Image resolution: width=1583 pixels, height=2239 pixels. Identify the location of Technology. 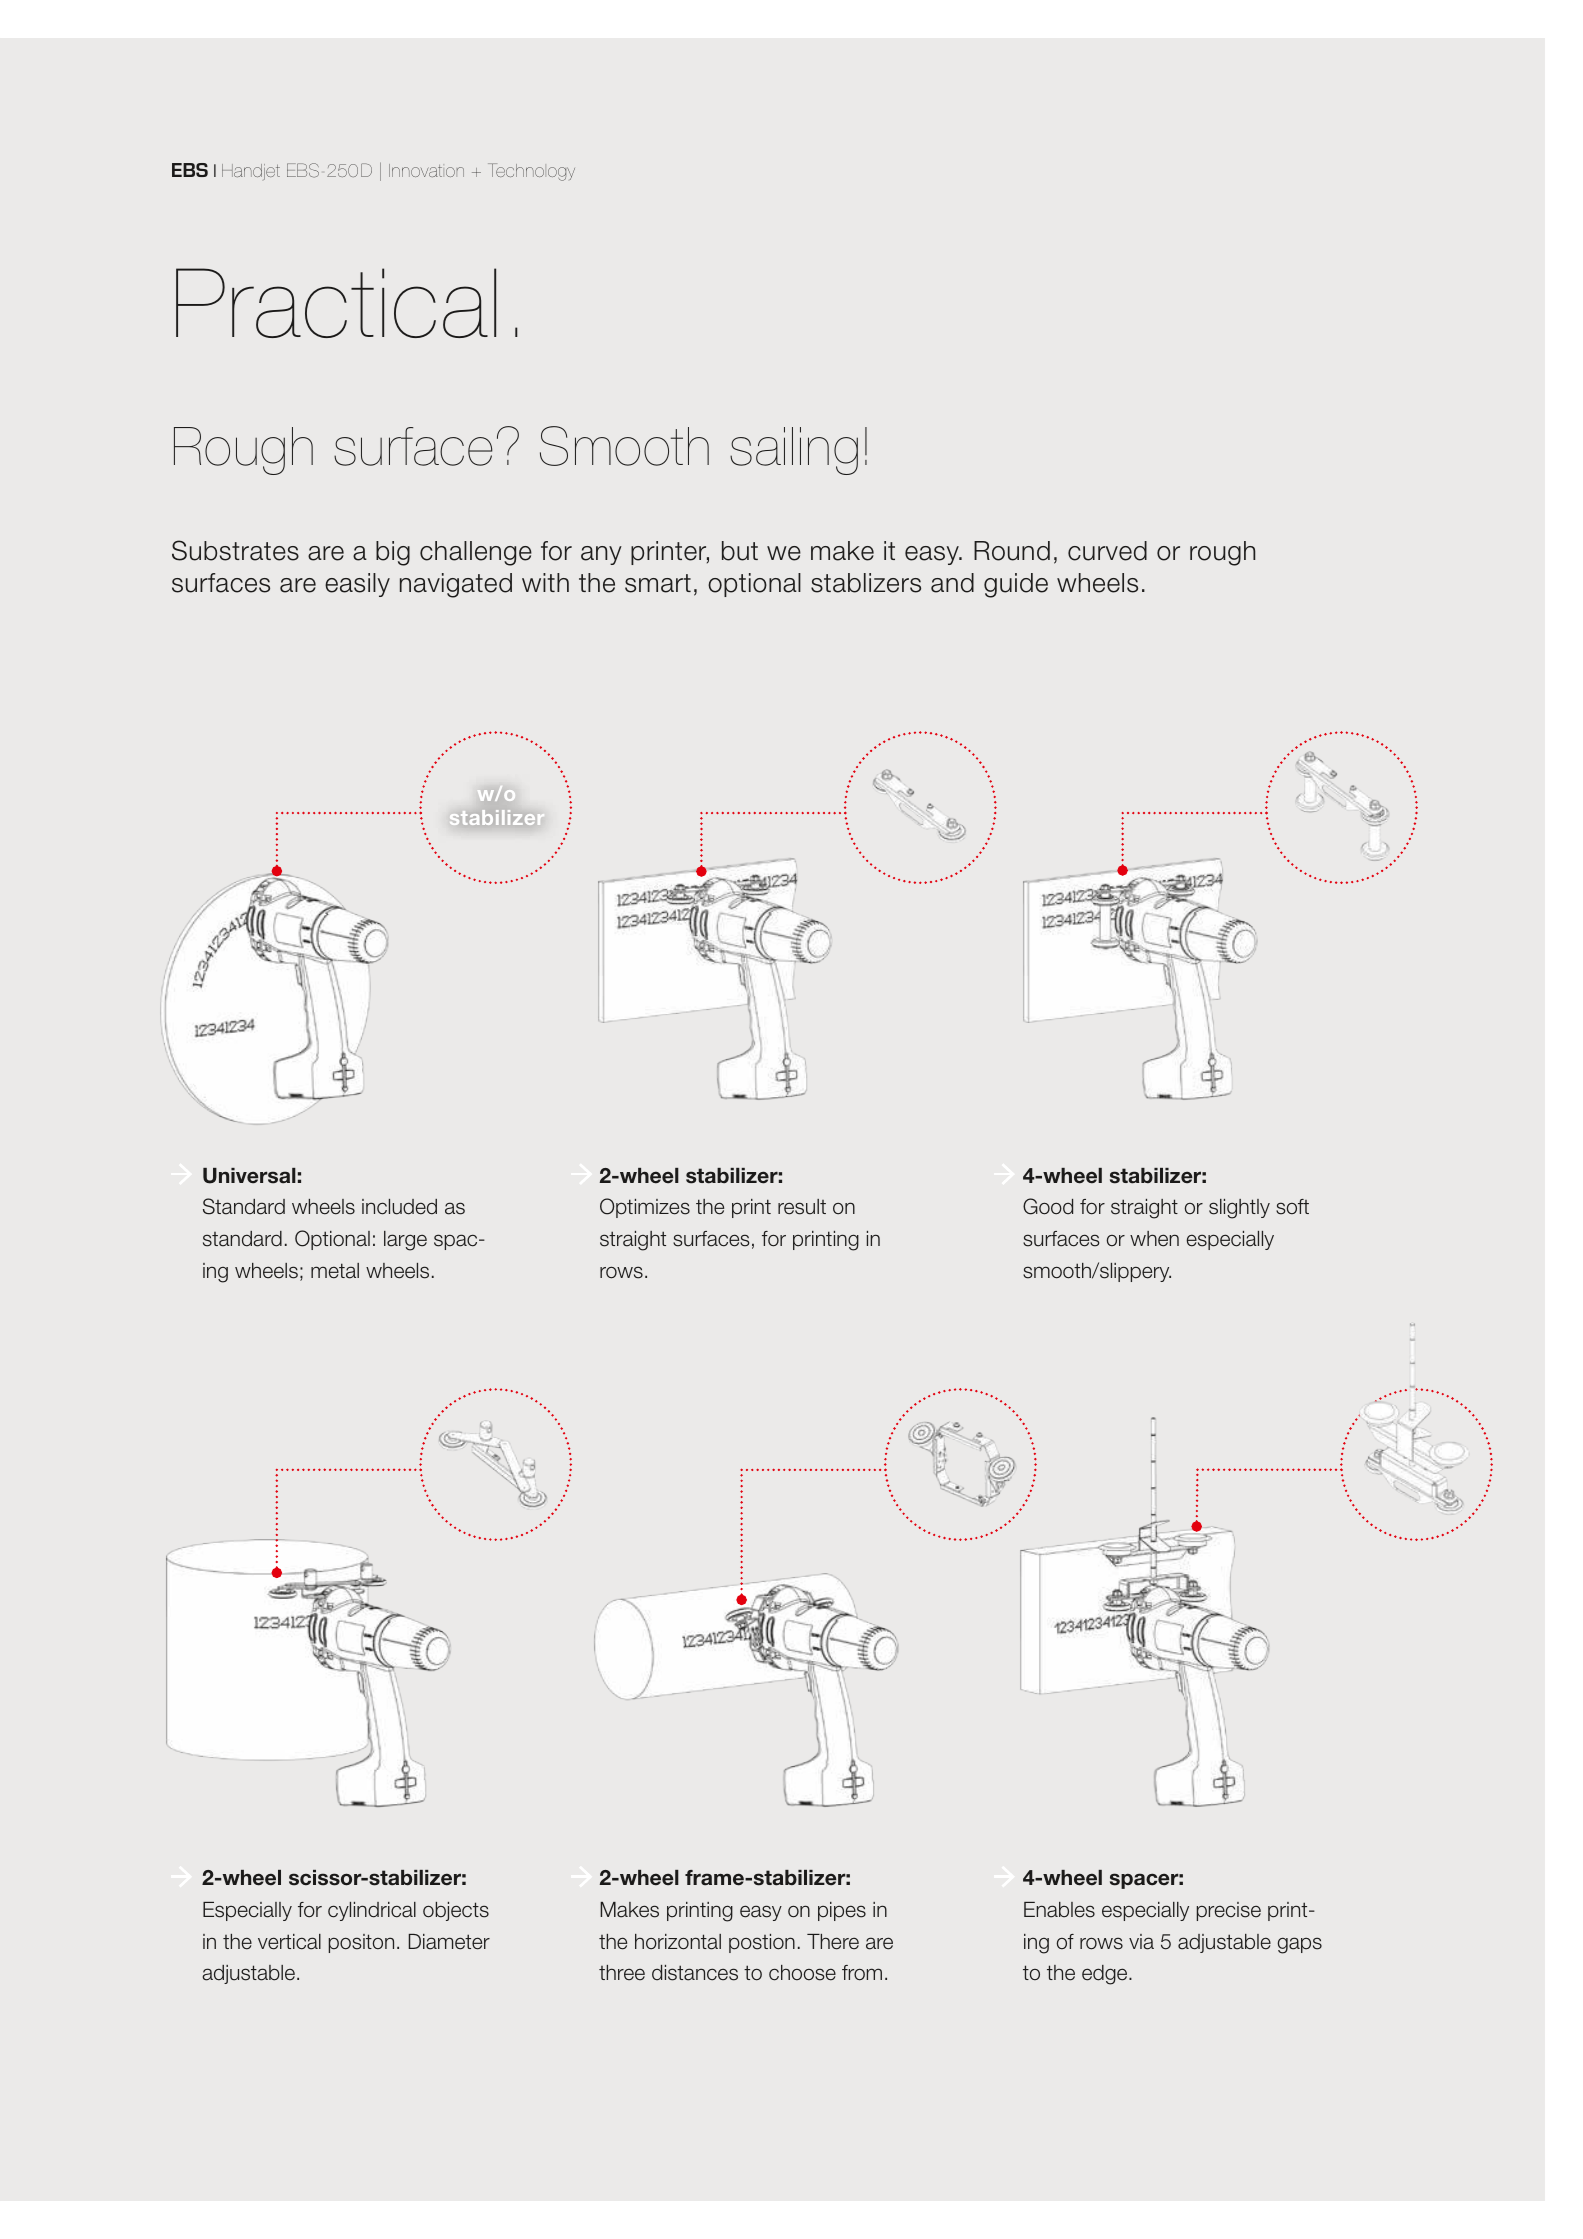
(531, 172).
